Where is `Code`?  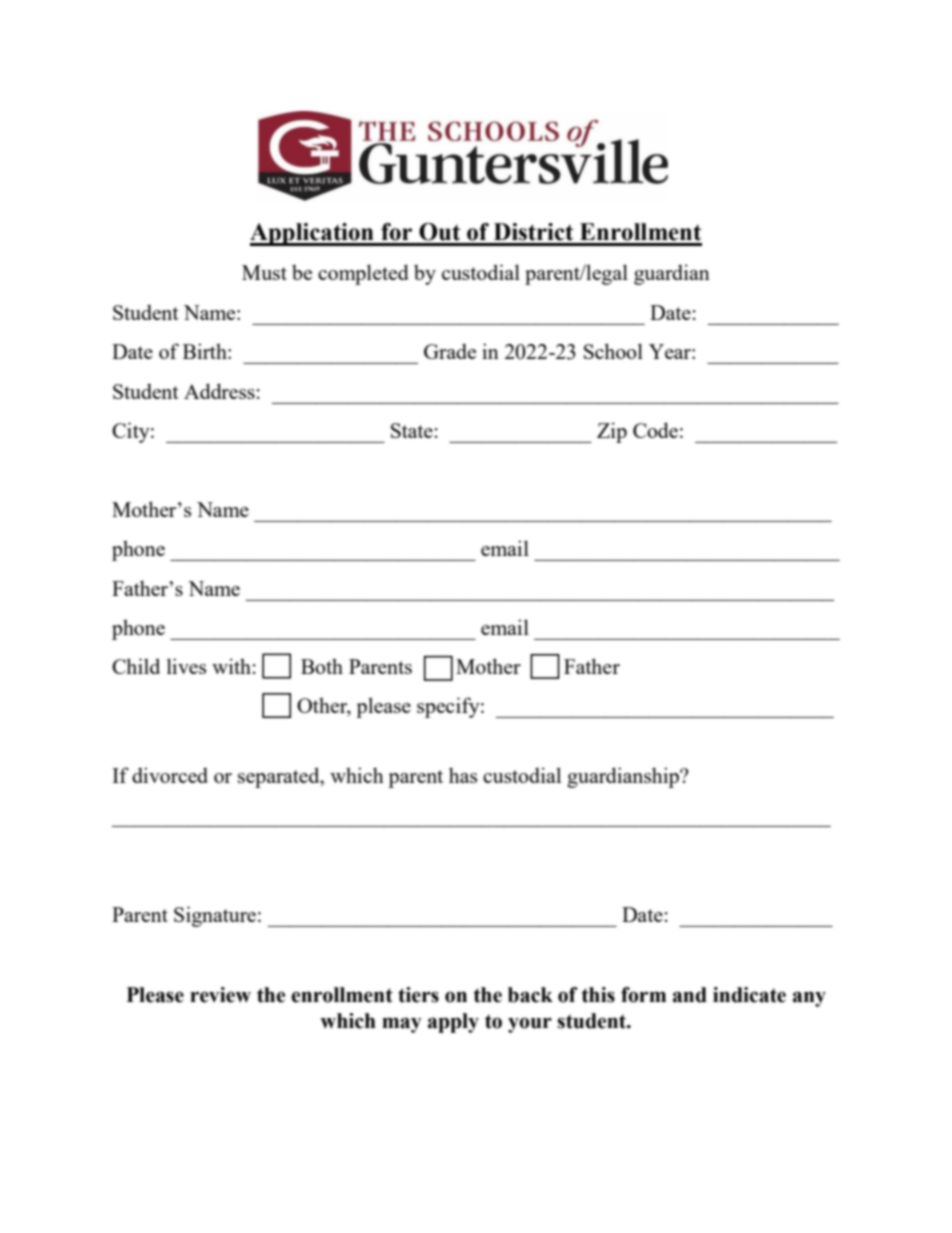
Code is located at coordinates (655, 430).
